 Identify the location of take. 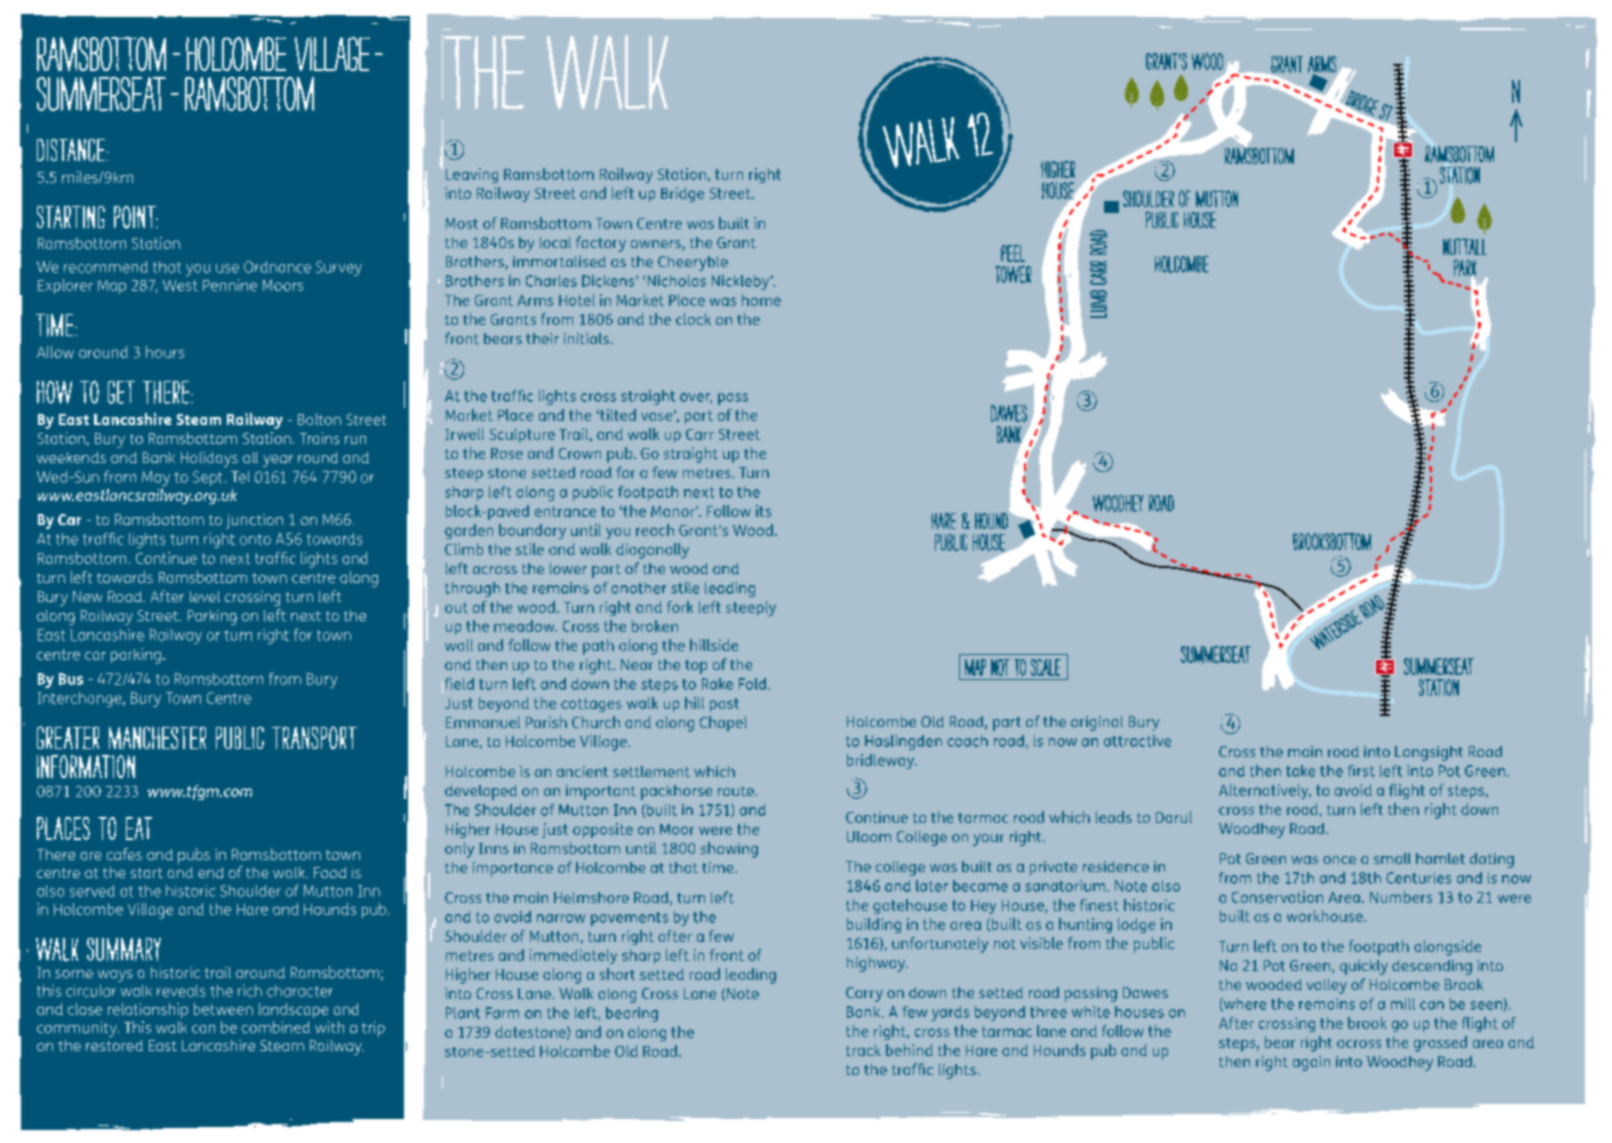
(1300, 771).
